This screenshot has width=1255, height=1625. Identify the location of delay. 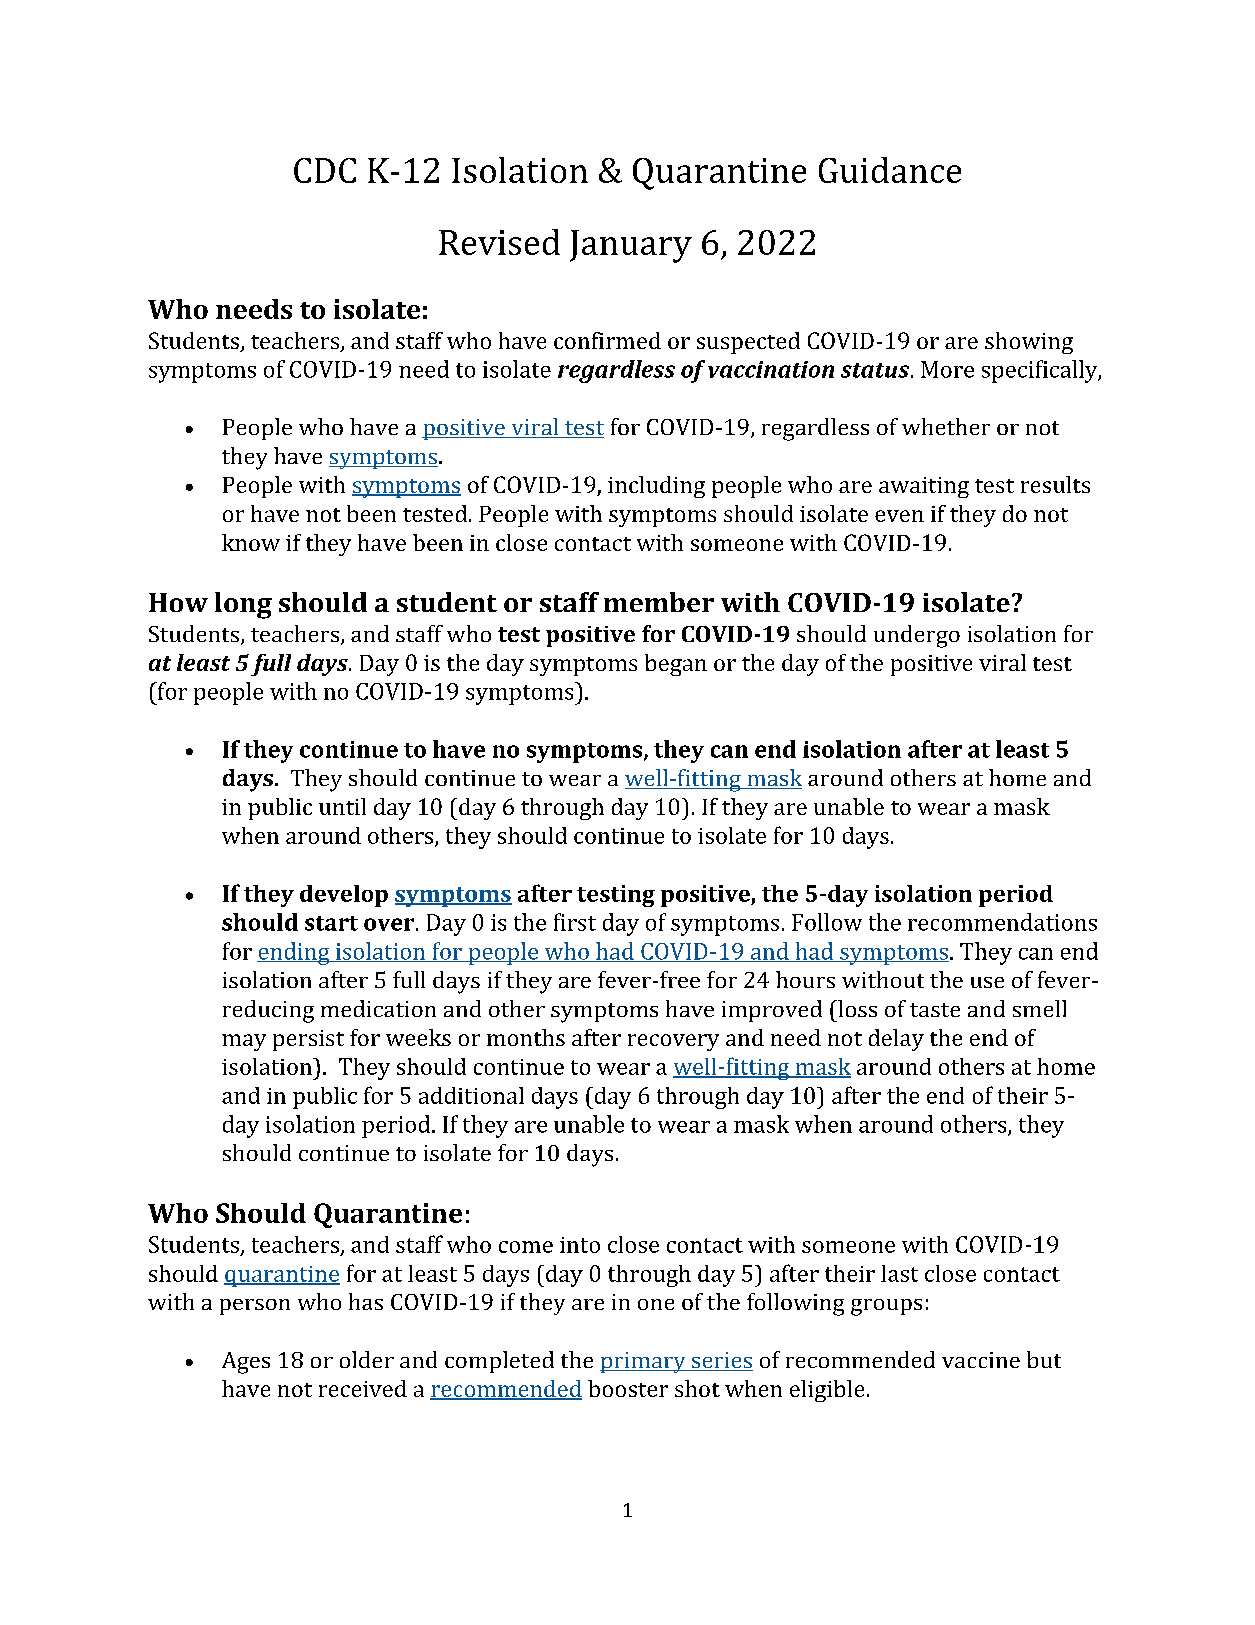
(896, 1040).
